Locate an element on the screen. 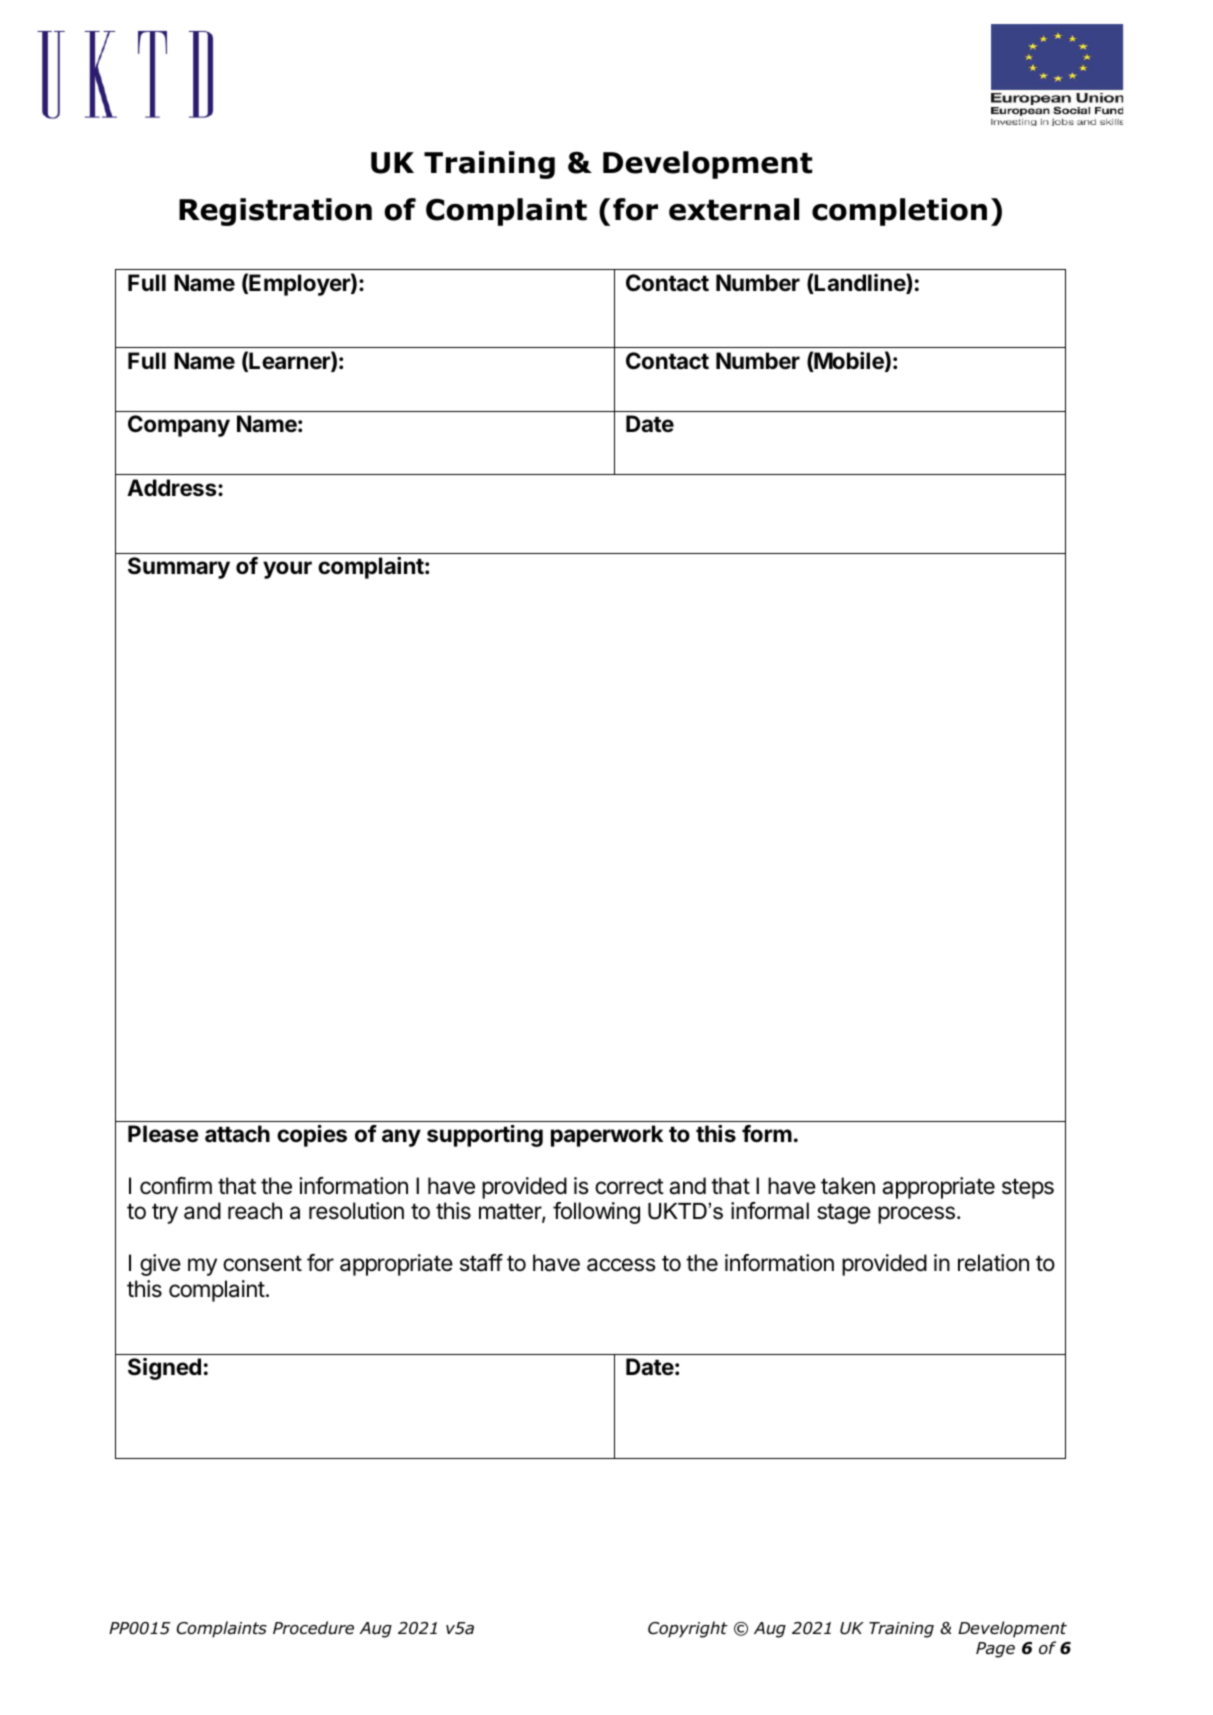 The height and width of the screenshot is (1715, 1213). Procedure is located at coordinates (313, 1628).
